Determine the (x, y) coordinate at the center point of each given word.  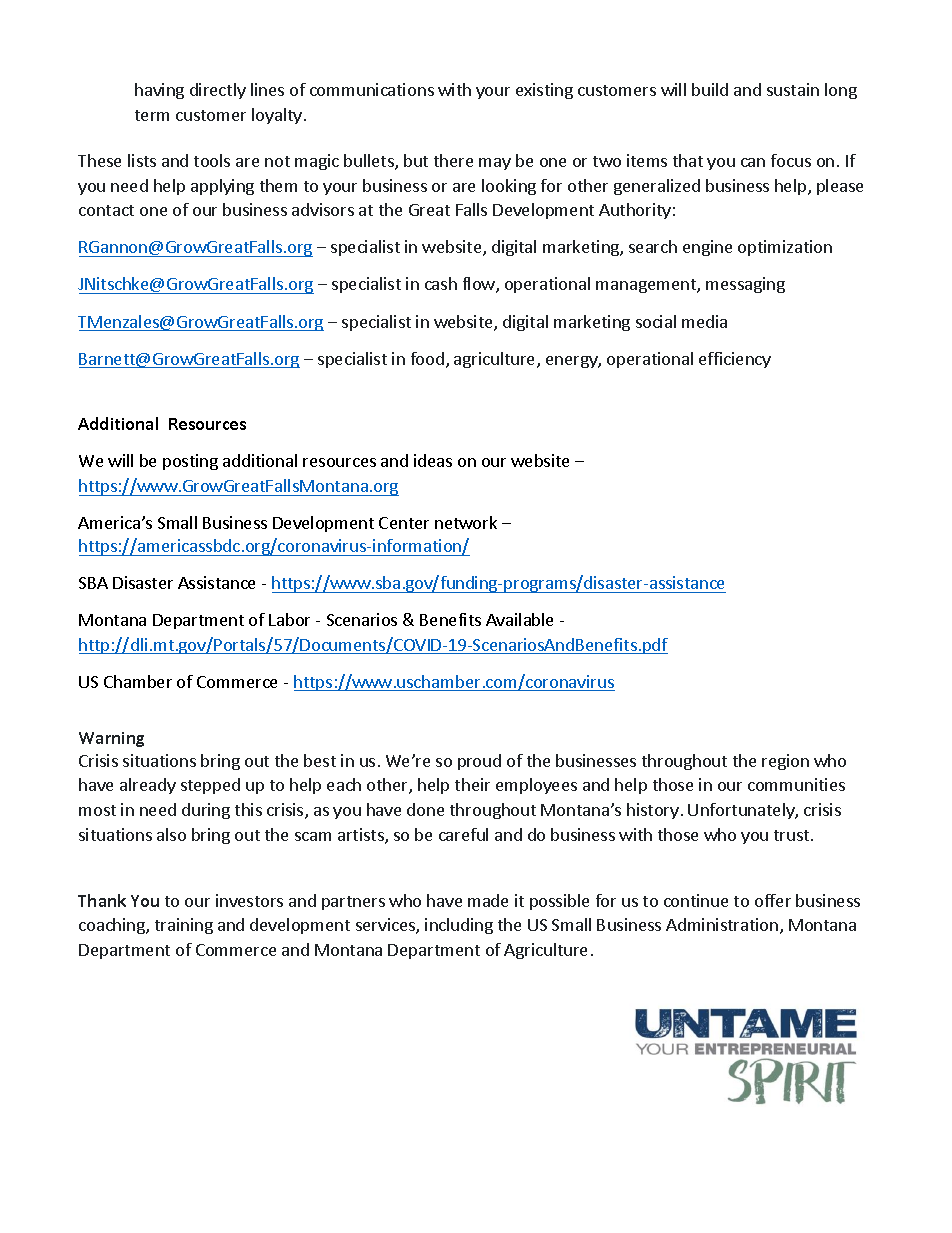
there (453, 160)
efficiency (735, 360)
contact (106, 210)
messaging (745, 285)
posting (190, 462)
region (785, 762)
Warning (111, 739)
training (184, 926)
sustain (793, 89)
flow (480, 285)
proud (479, 762)
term (152, 115)
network (466, 522)
